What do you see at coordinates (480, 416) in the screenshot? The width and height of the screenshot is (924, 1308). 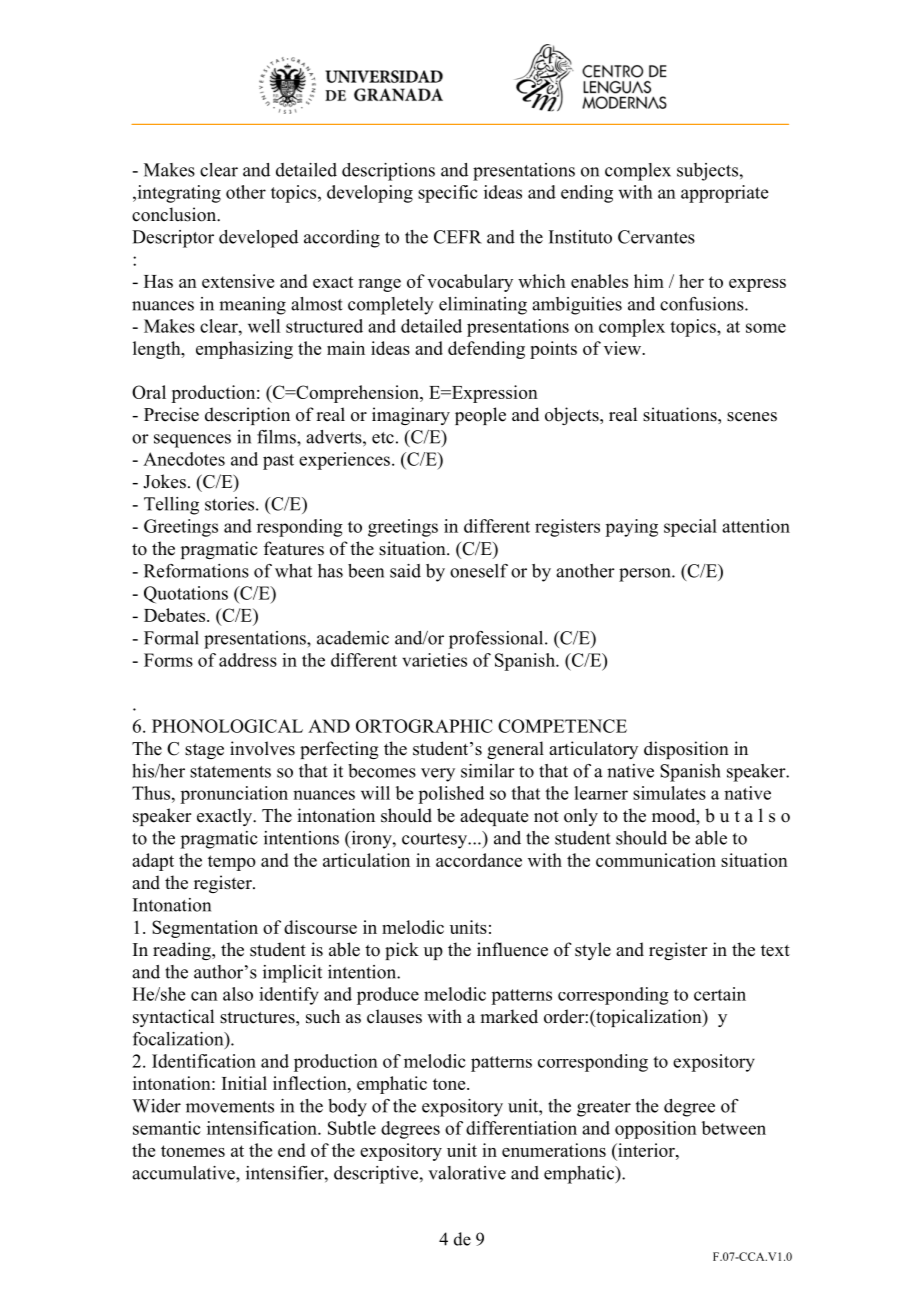 I see `people` at bounding box center [480, 416].
